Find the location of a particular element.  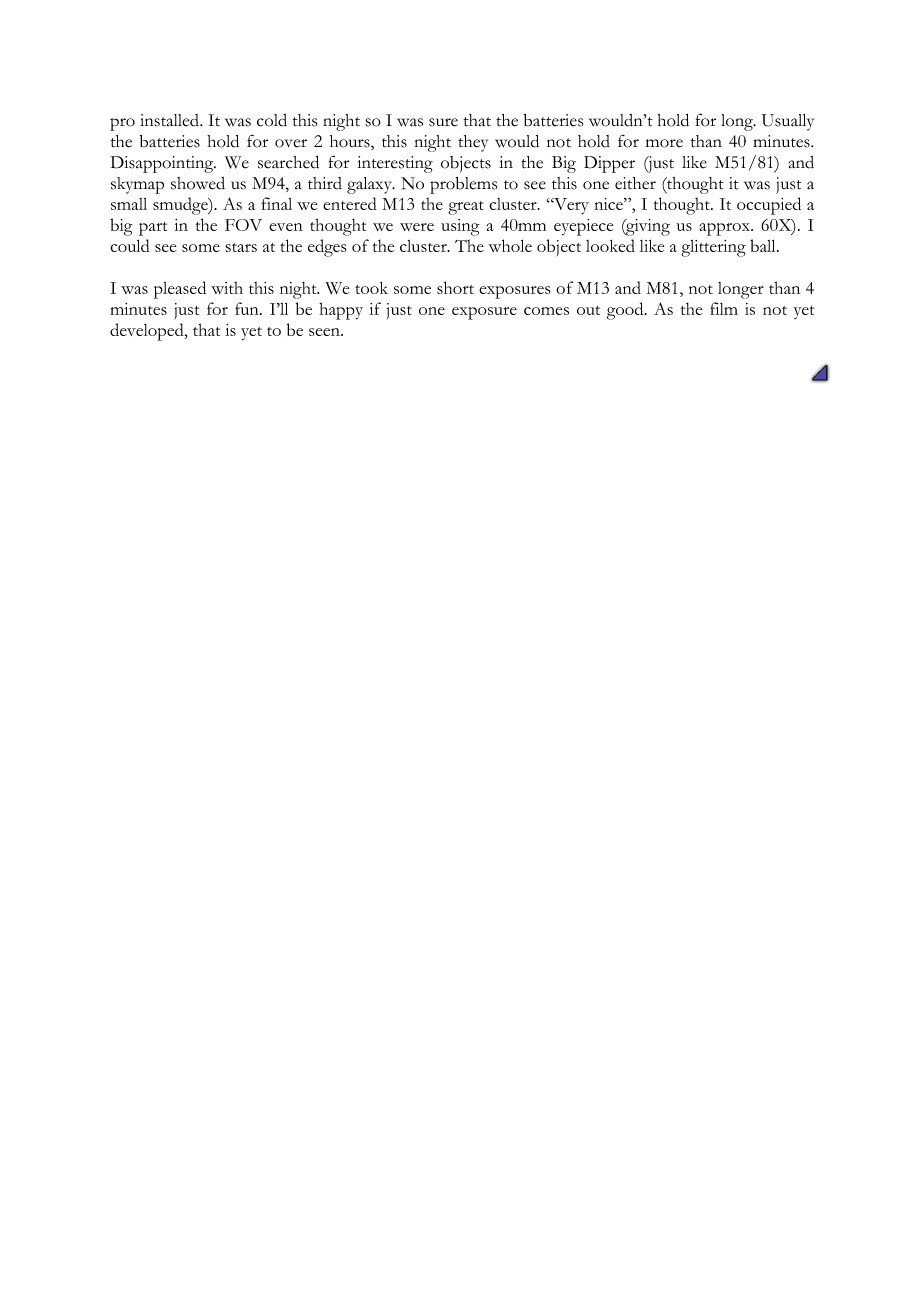

comes is located at coordinates (546, 311).
